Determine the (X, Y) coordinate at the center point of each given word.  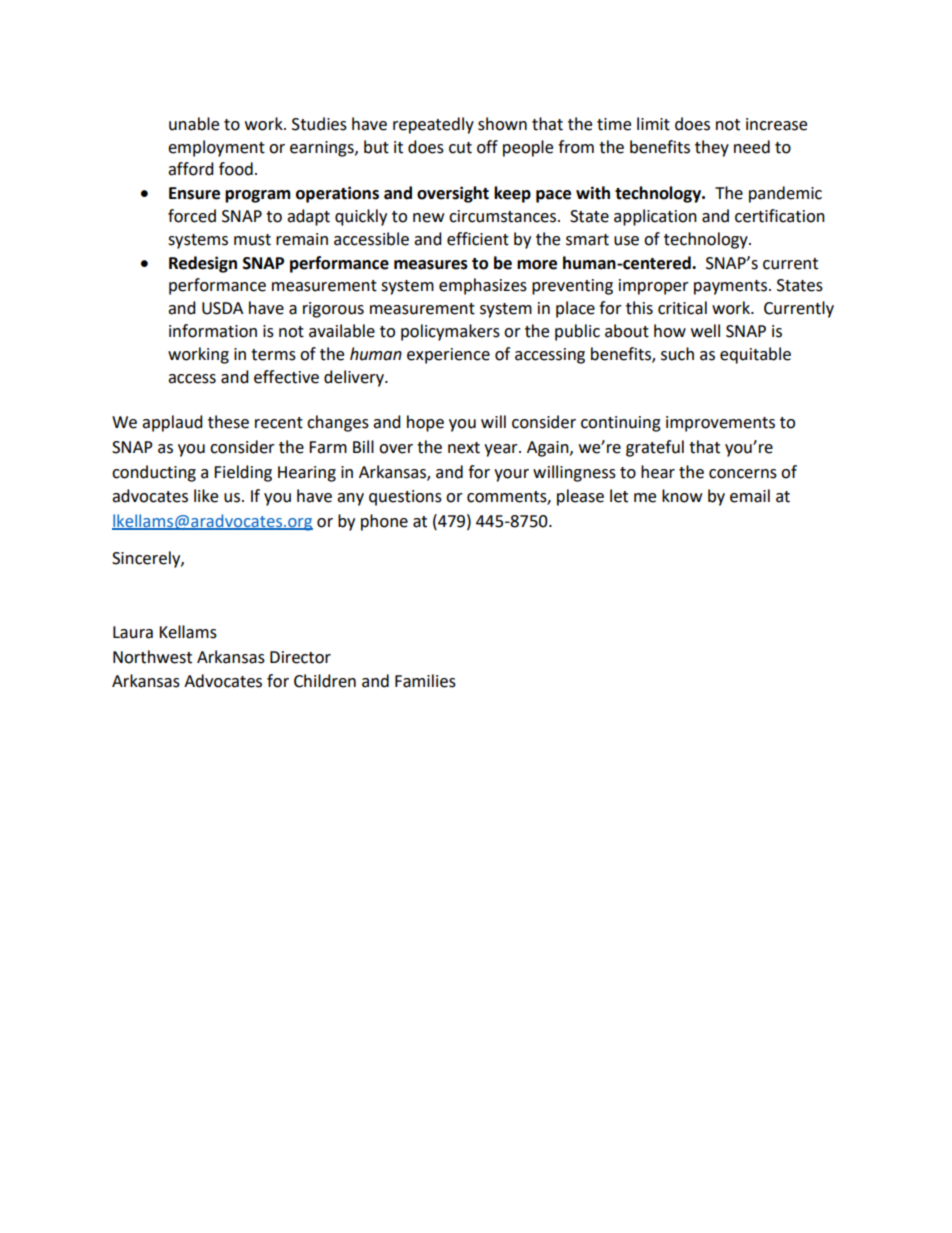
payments (730, 287)
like (206, 496)
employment (216, 148)
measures (431, 265)
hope (425, 423)
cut (460, 148)
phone (384, 522)
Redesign (203, 264)
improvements (720, 424)
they (712, 148)
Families (425, 681)
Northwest (152, 657)
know (682, 496)
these (228, 422)
